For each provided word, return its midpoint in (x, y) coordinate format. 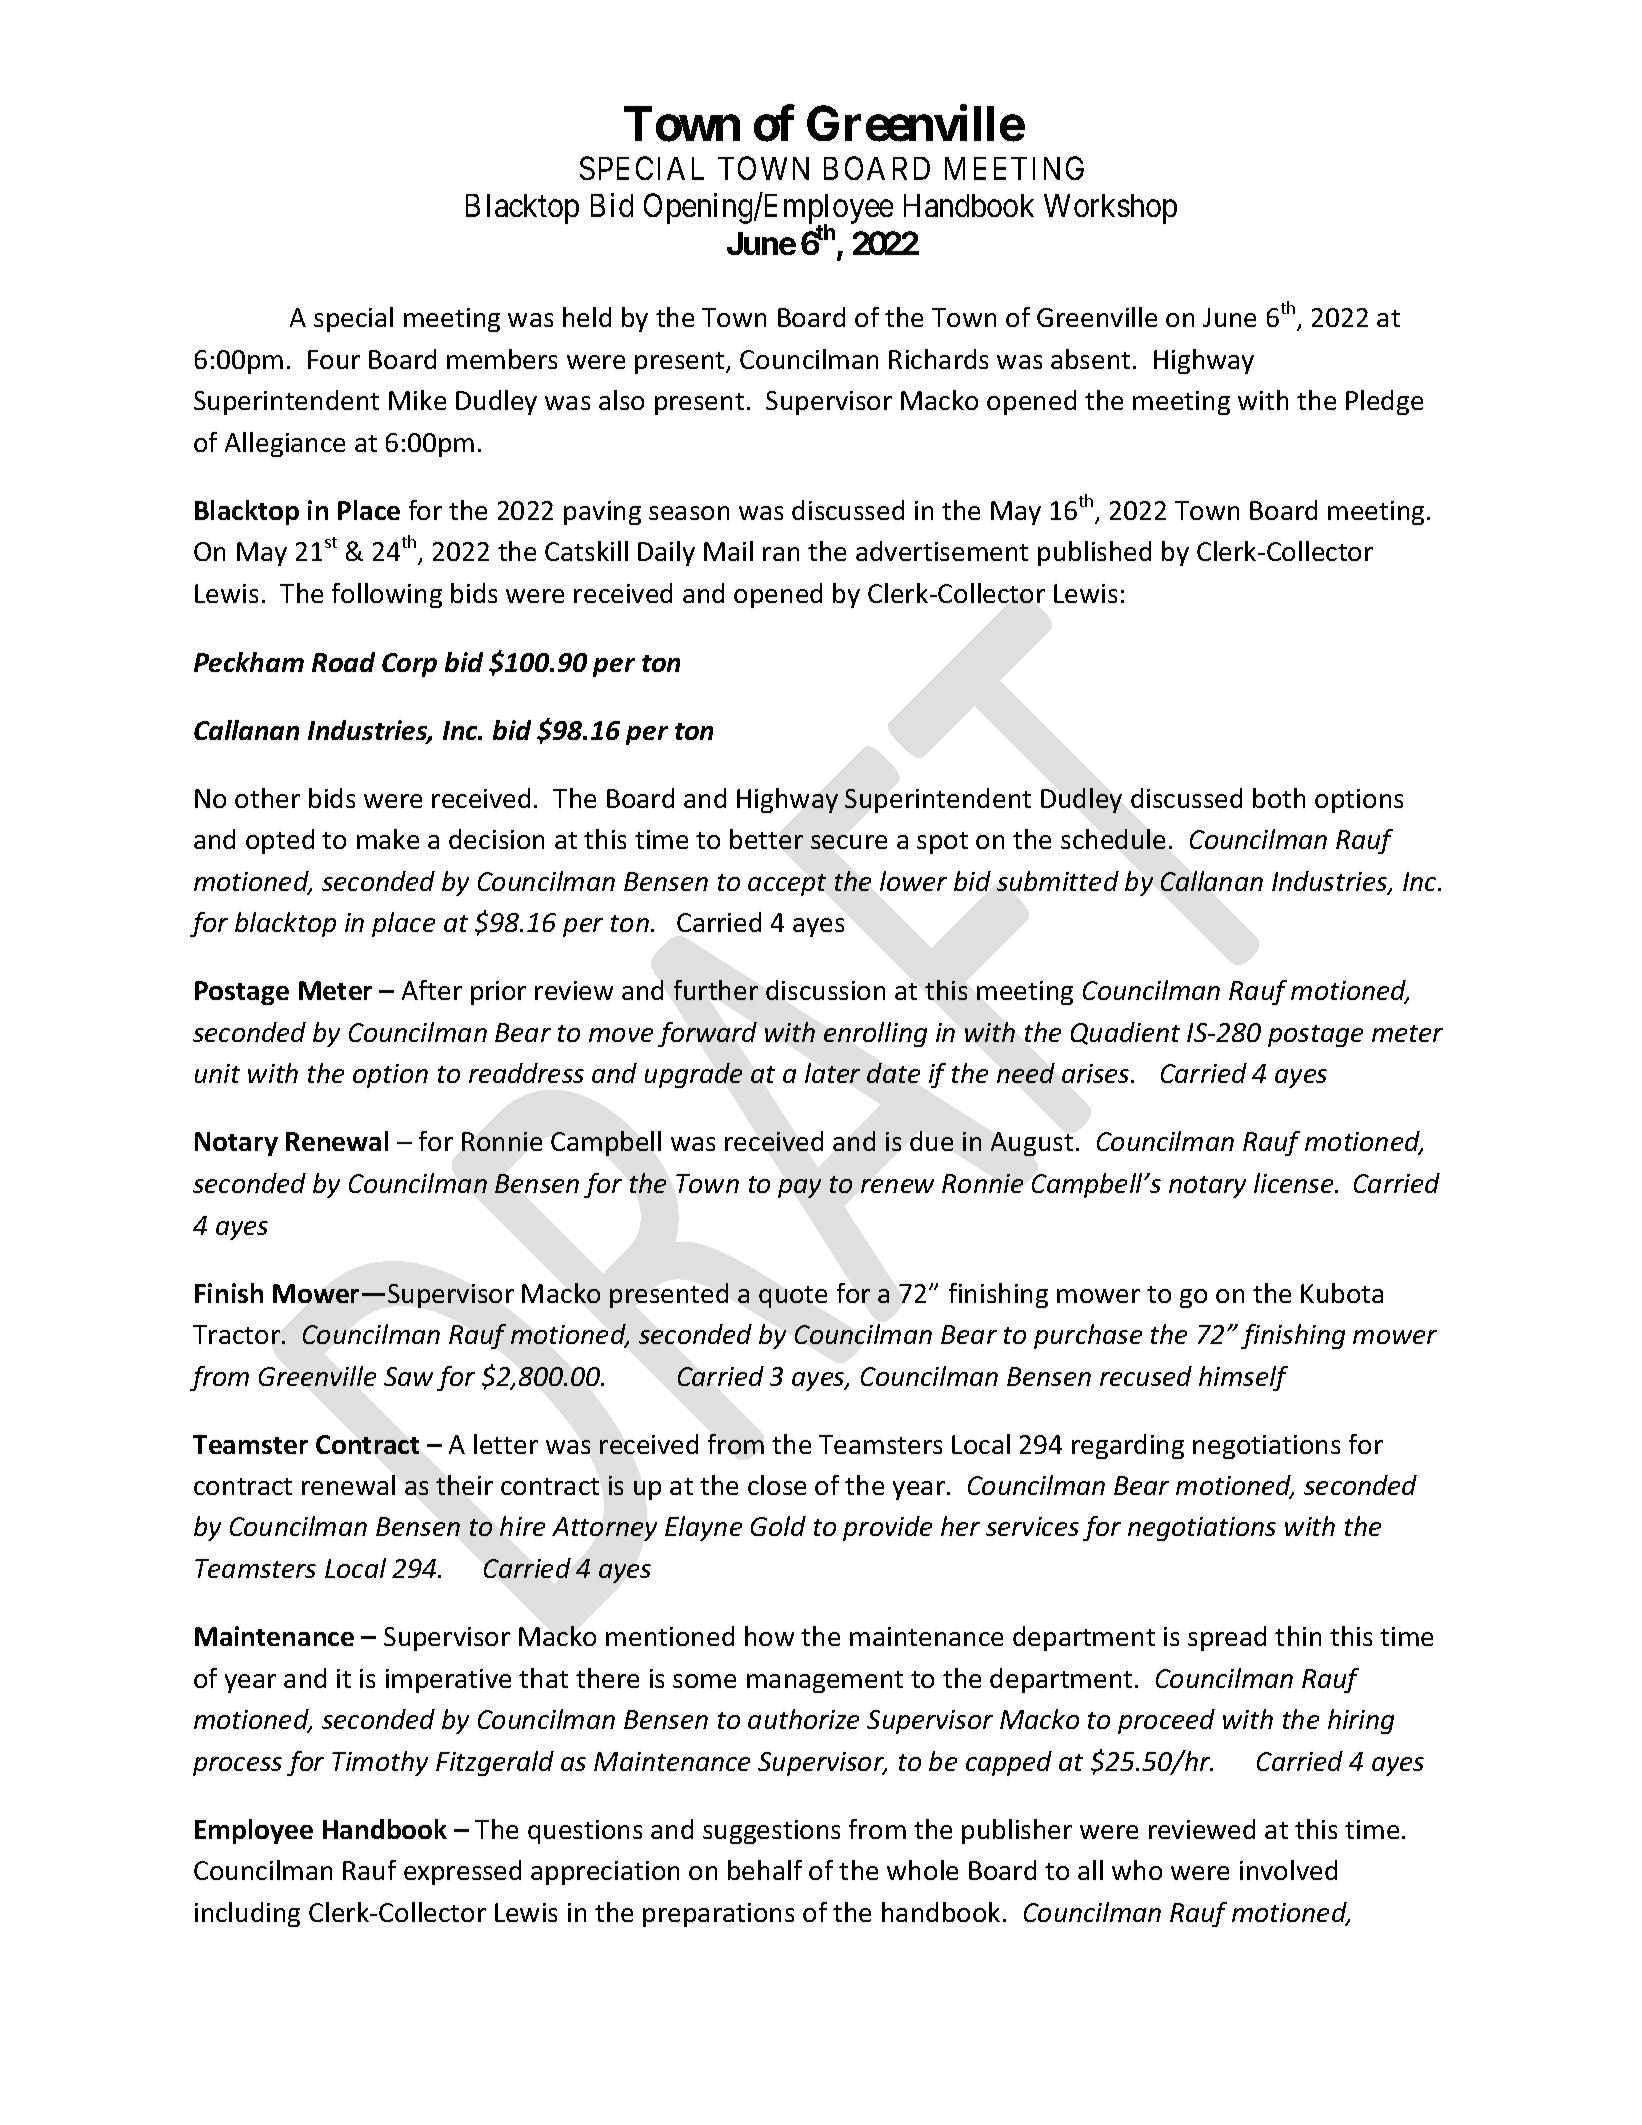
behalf (765, 1870)
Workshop (1110, 209)
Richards (938, 359)
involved (1288, 1870)
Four (334, 359)
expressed (462, 1872)
